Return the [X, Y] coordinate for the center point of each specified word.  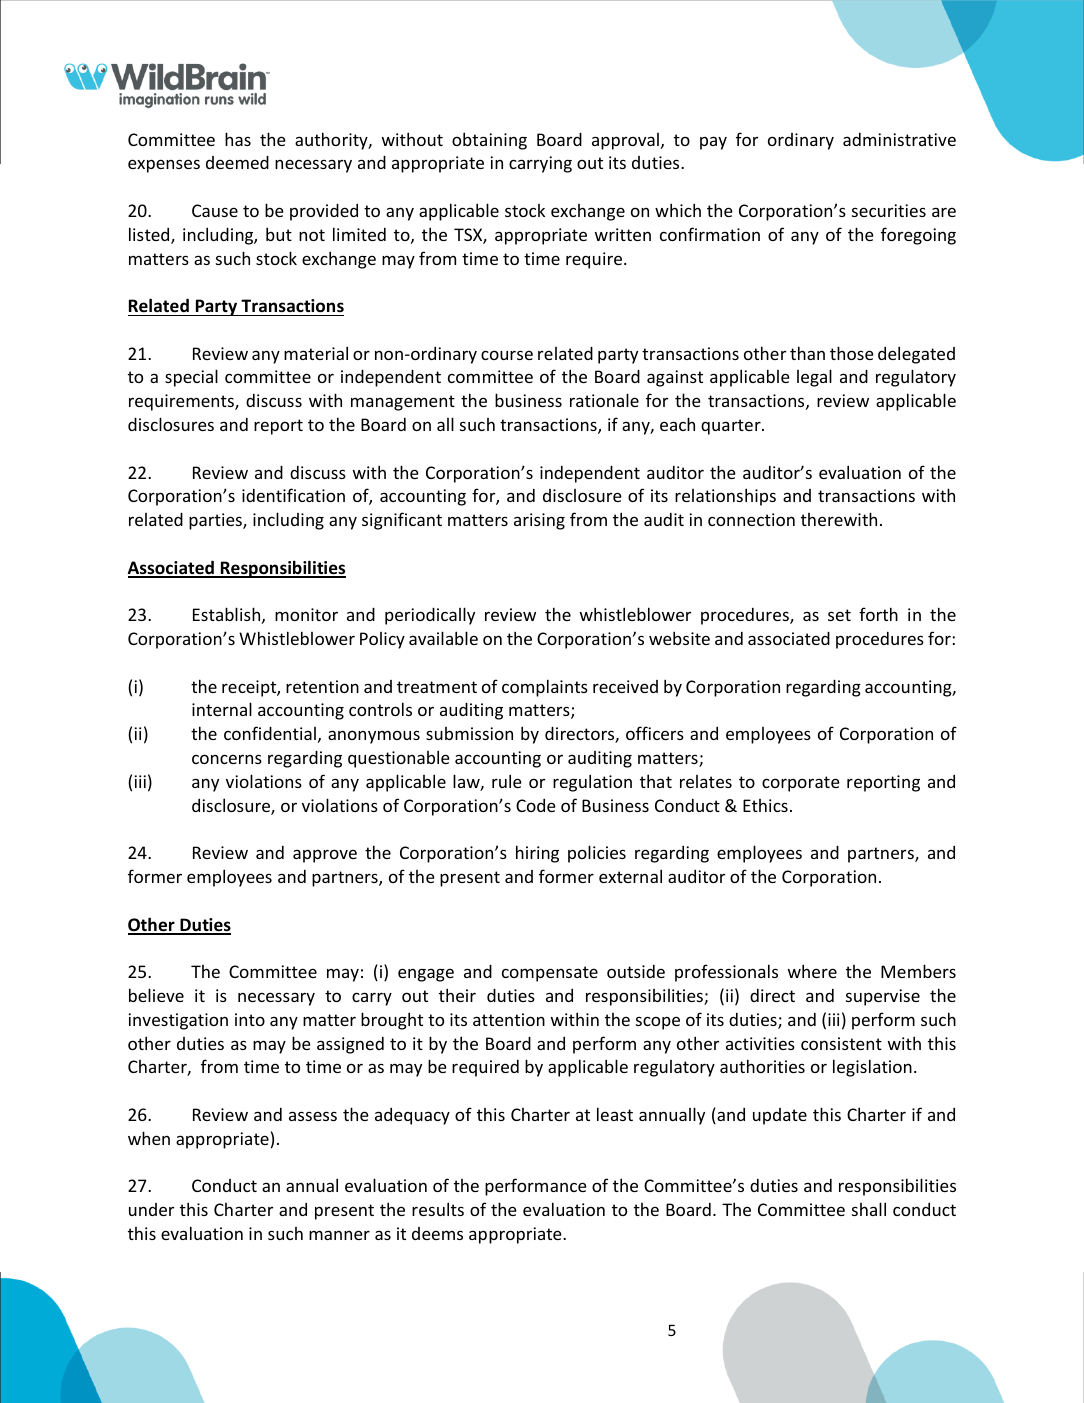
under [151, 1209]
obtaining [489, 141]
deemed [237, 162]
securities [889, 210]
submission [469, 733]
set [839, 615]
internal [222, 709]
